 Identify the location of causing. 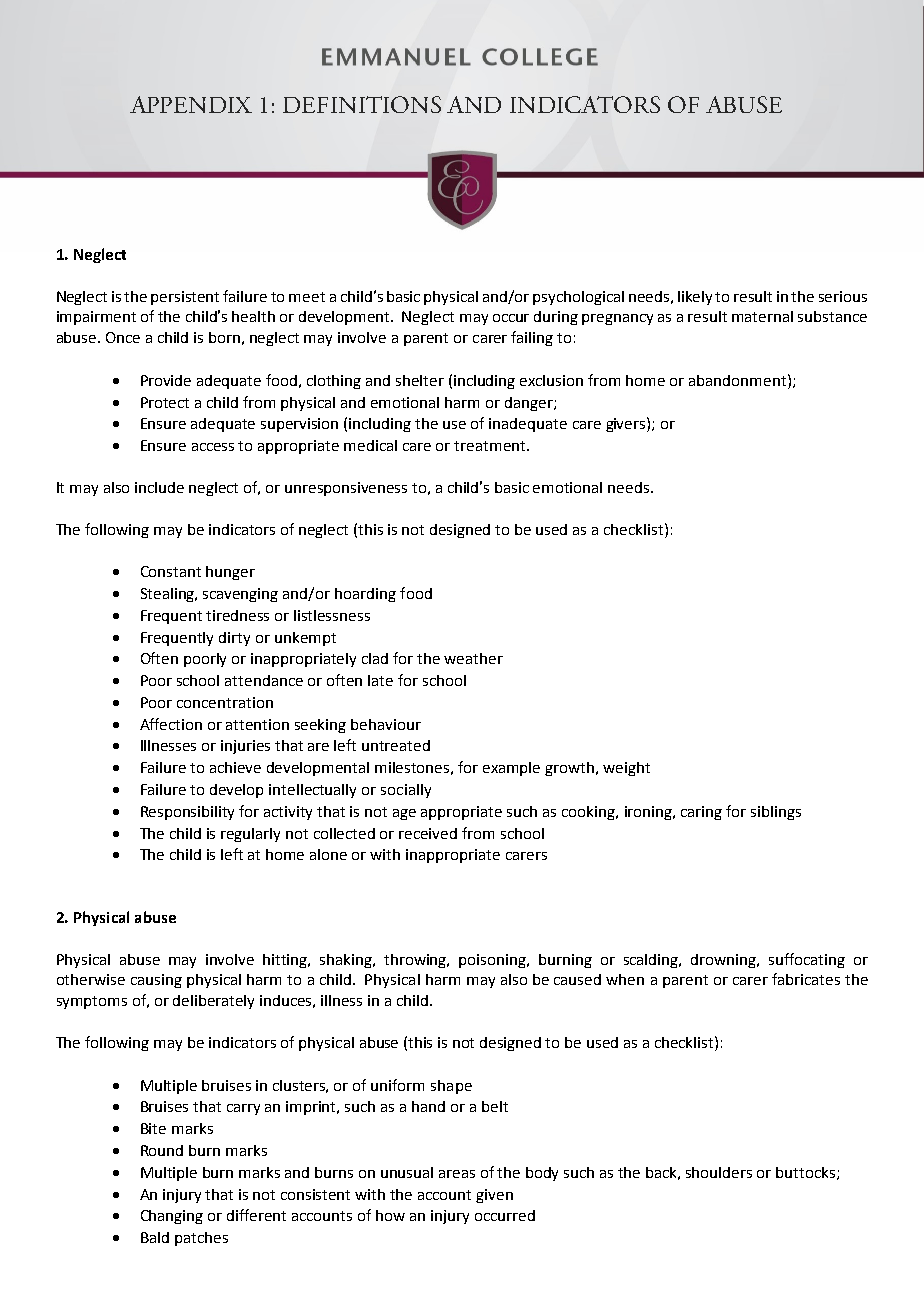
(156, 981).
